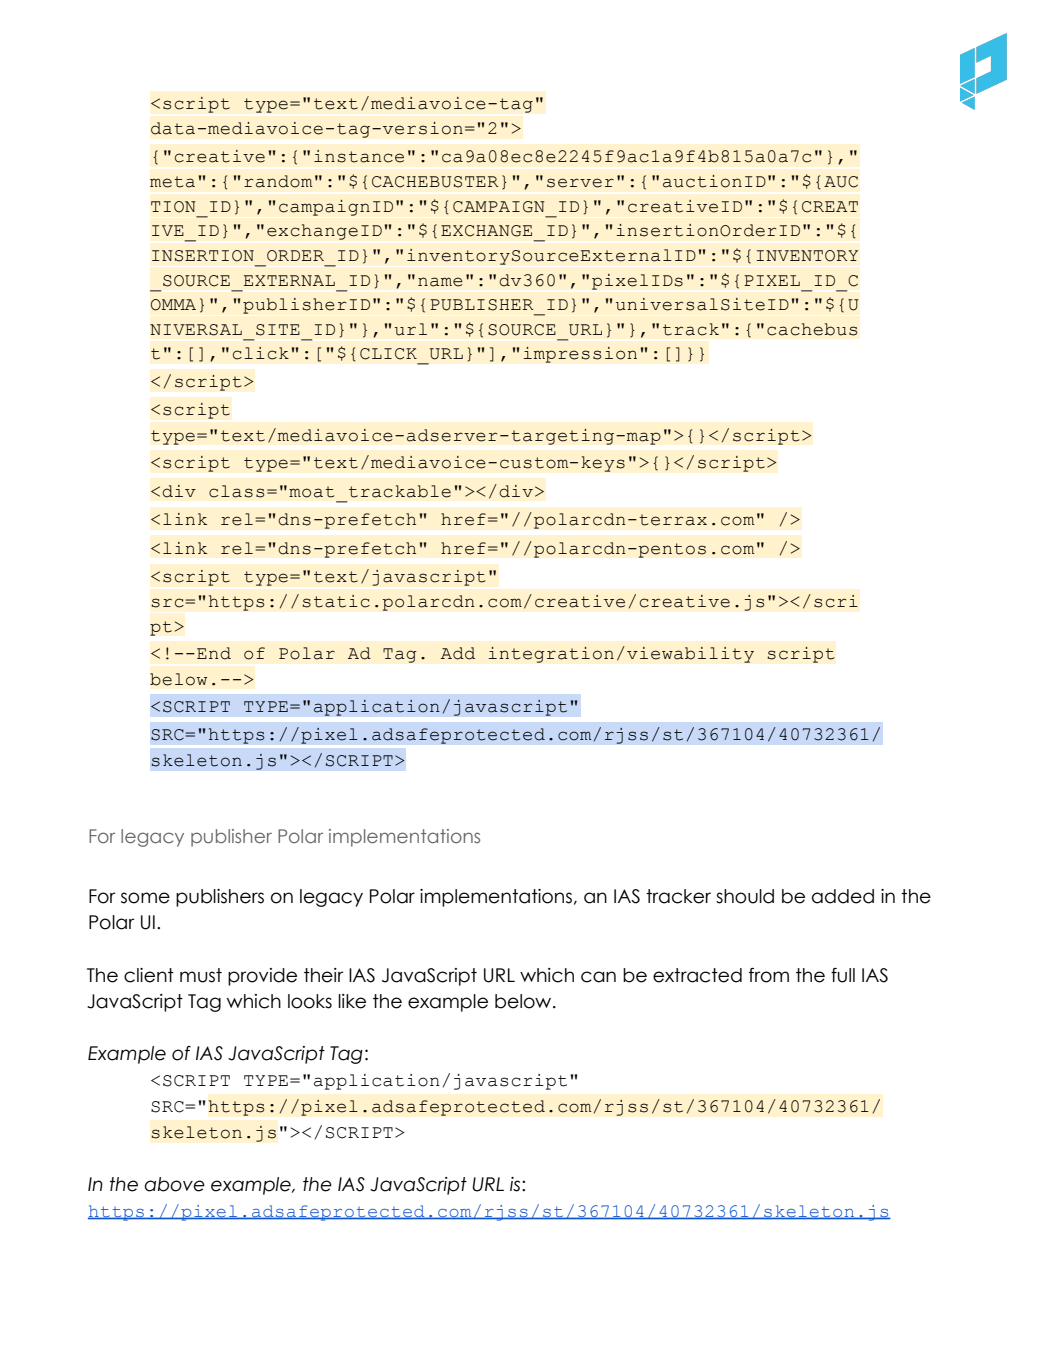  Describe the element at coordinates (598, 977) in the document. I see `can` at that location.
